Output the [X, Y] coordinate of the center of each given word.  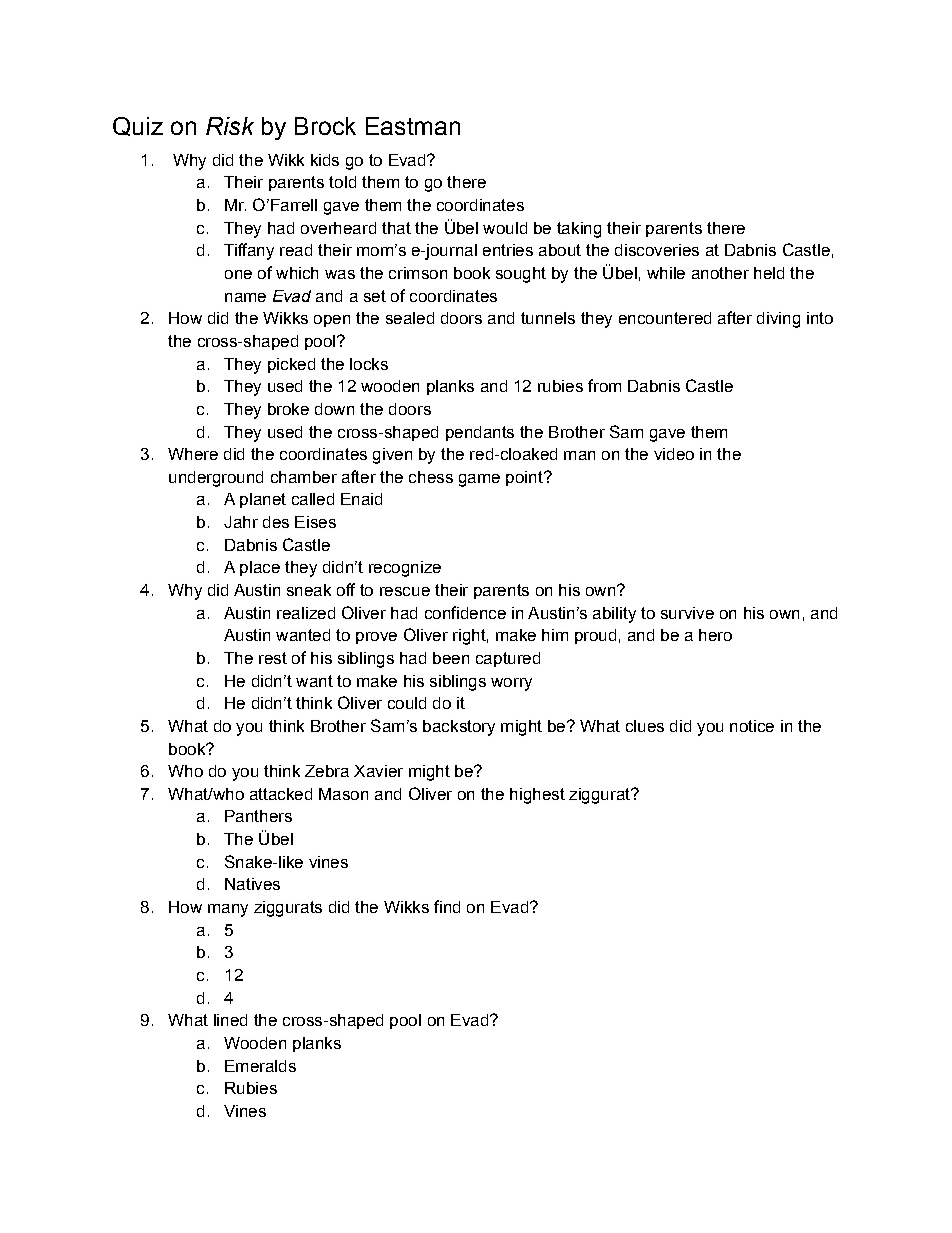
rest [273, 658]
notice [752, 726]
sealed [410, 318]
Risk [230, 126]
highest [537, 796]
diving [778, 320]
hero [715, 635]
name [245, 297]
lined [230, 1020]
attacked [281, 794]
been [451, 658]
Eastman [413, 126]
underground [216, 479]
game [479, 480]
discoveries [657, 250]
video [674, 454]
